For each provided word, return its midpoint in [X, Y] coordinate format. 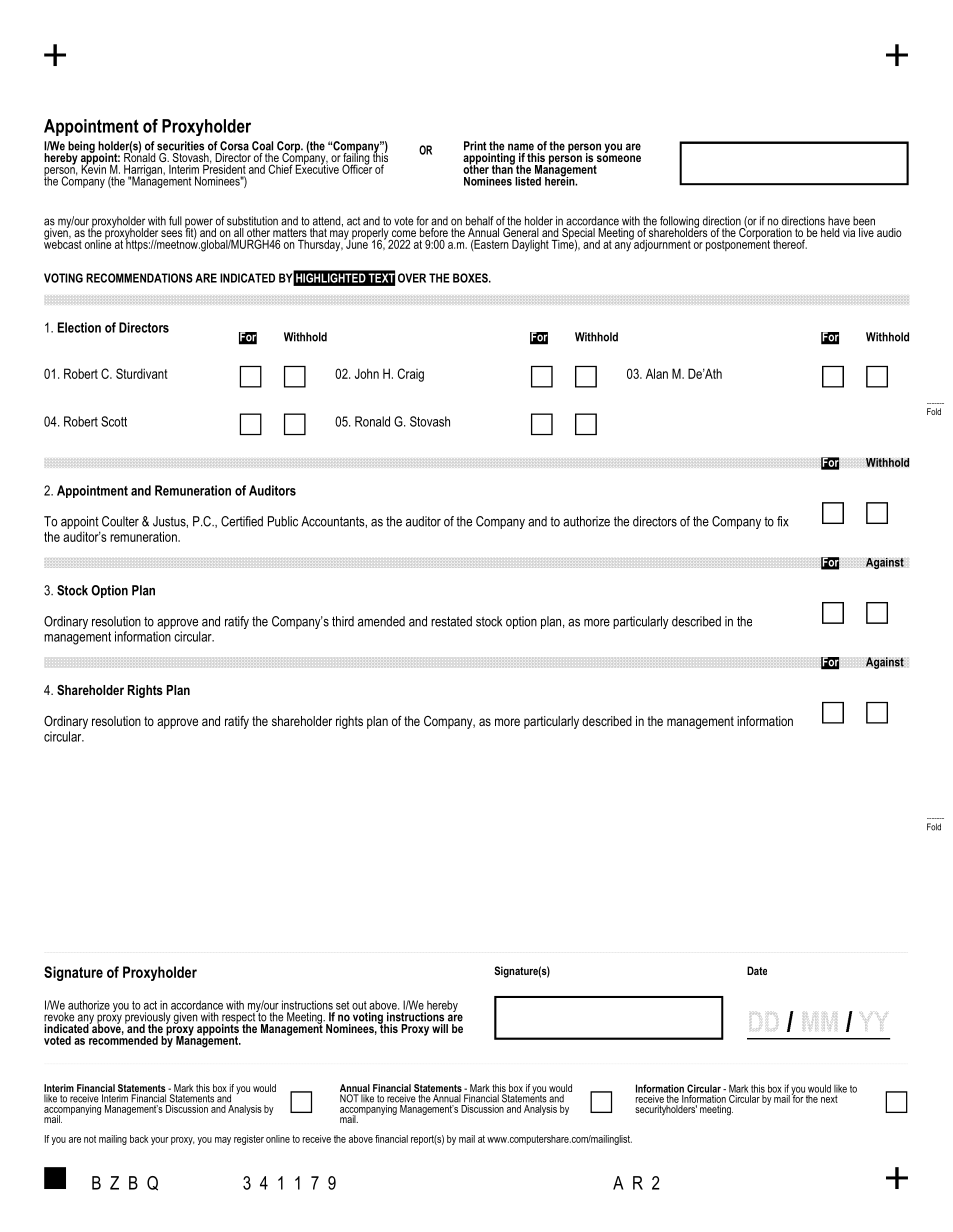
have [839, 221]
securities [180, 146]
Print [475, 146]
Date [757, 970]
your [160, 1141]
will [440, 1028]
